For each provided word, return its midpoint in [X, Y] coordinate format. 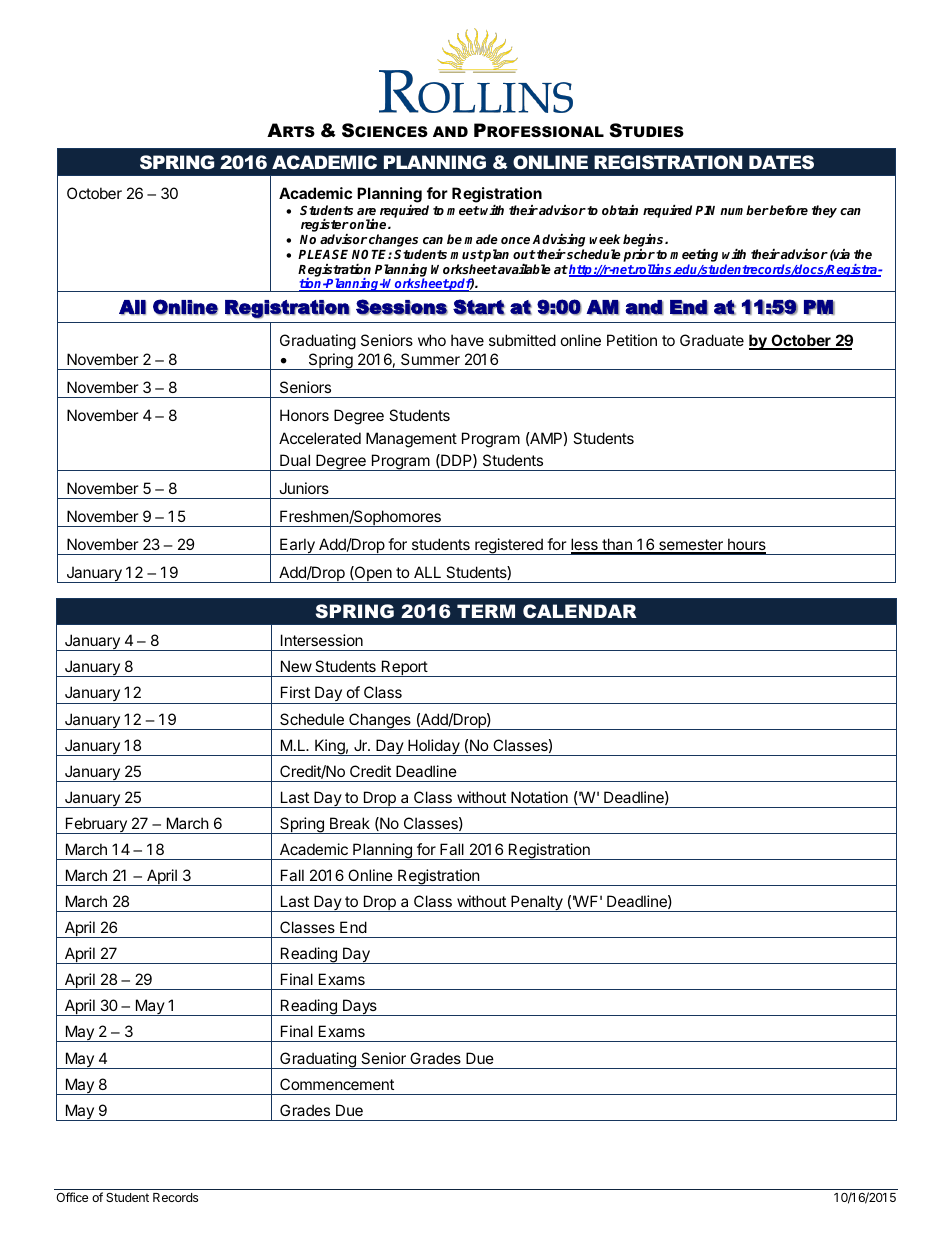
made [481, 239]
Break [350, 823]
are [366, 211]
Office [72, 1197]
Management [411, 440]
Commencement [337, 1084]
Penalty [537, 903]
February [96, 825]
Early [297, 546]
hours [746, 546]
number [744, 210]
